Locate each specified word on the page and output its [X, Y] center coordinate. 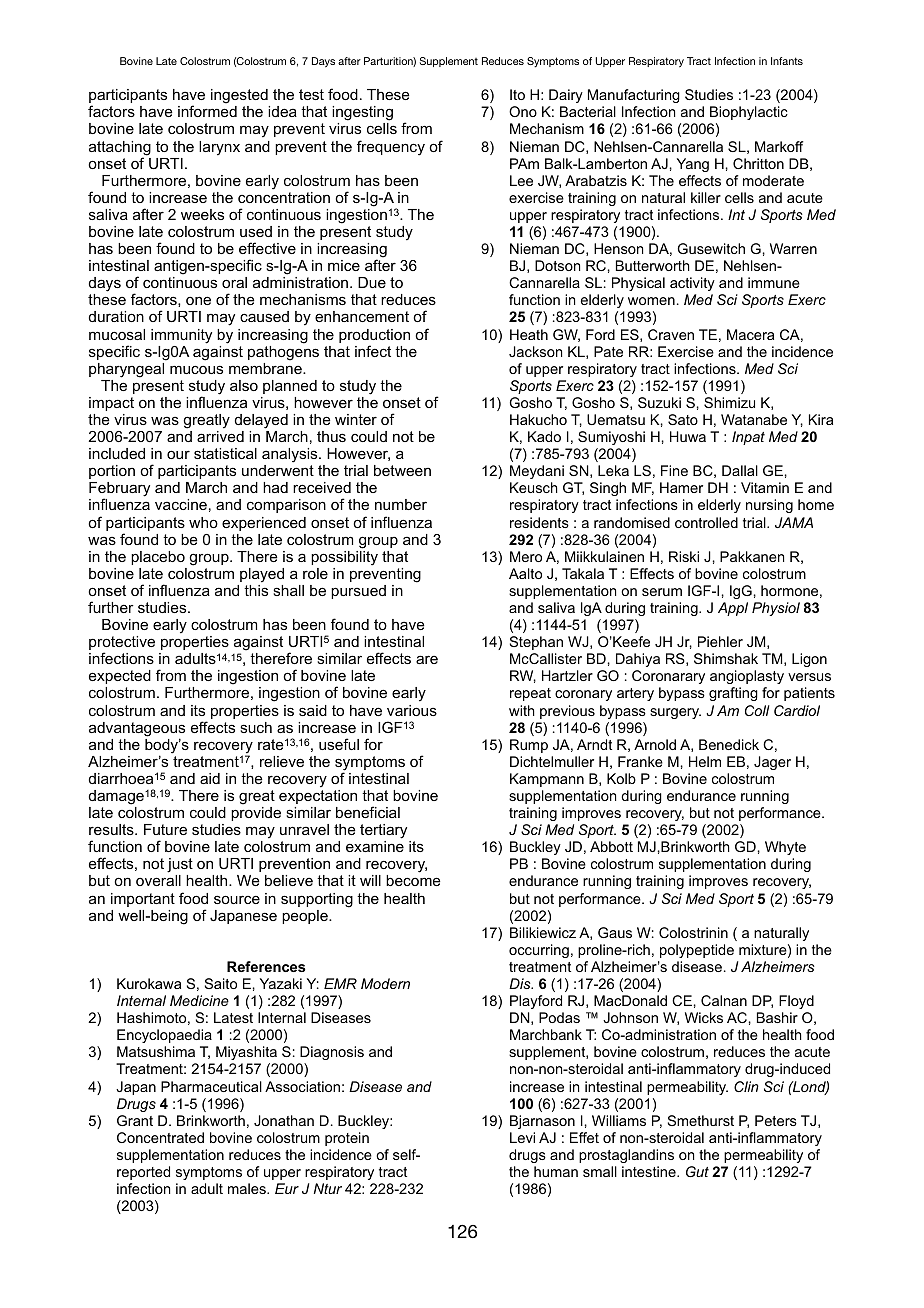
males [248, 1188]
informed [207, 111]
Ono [523, 111]
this [256, 590]
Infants [787, 61]
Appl [733, 609]
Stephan [536, 643]
